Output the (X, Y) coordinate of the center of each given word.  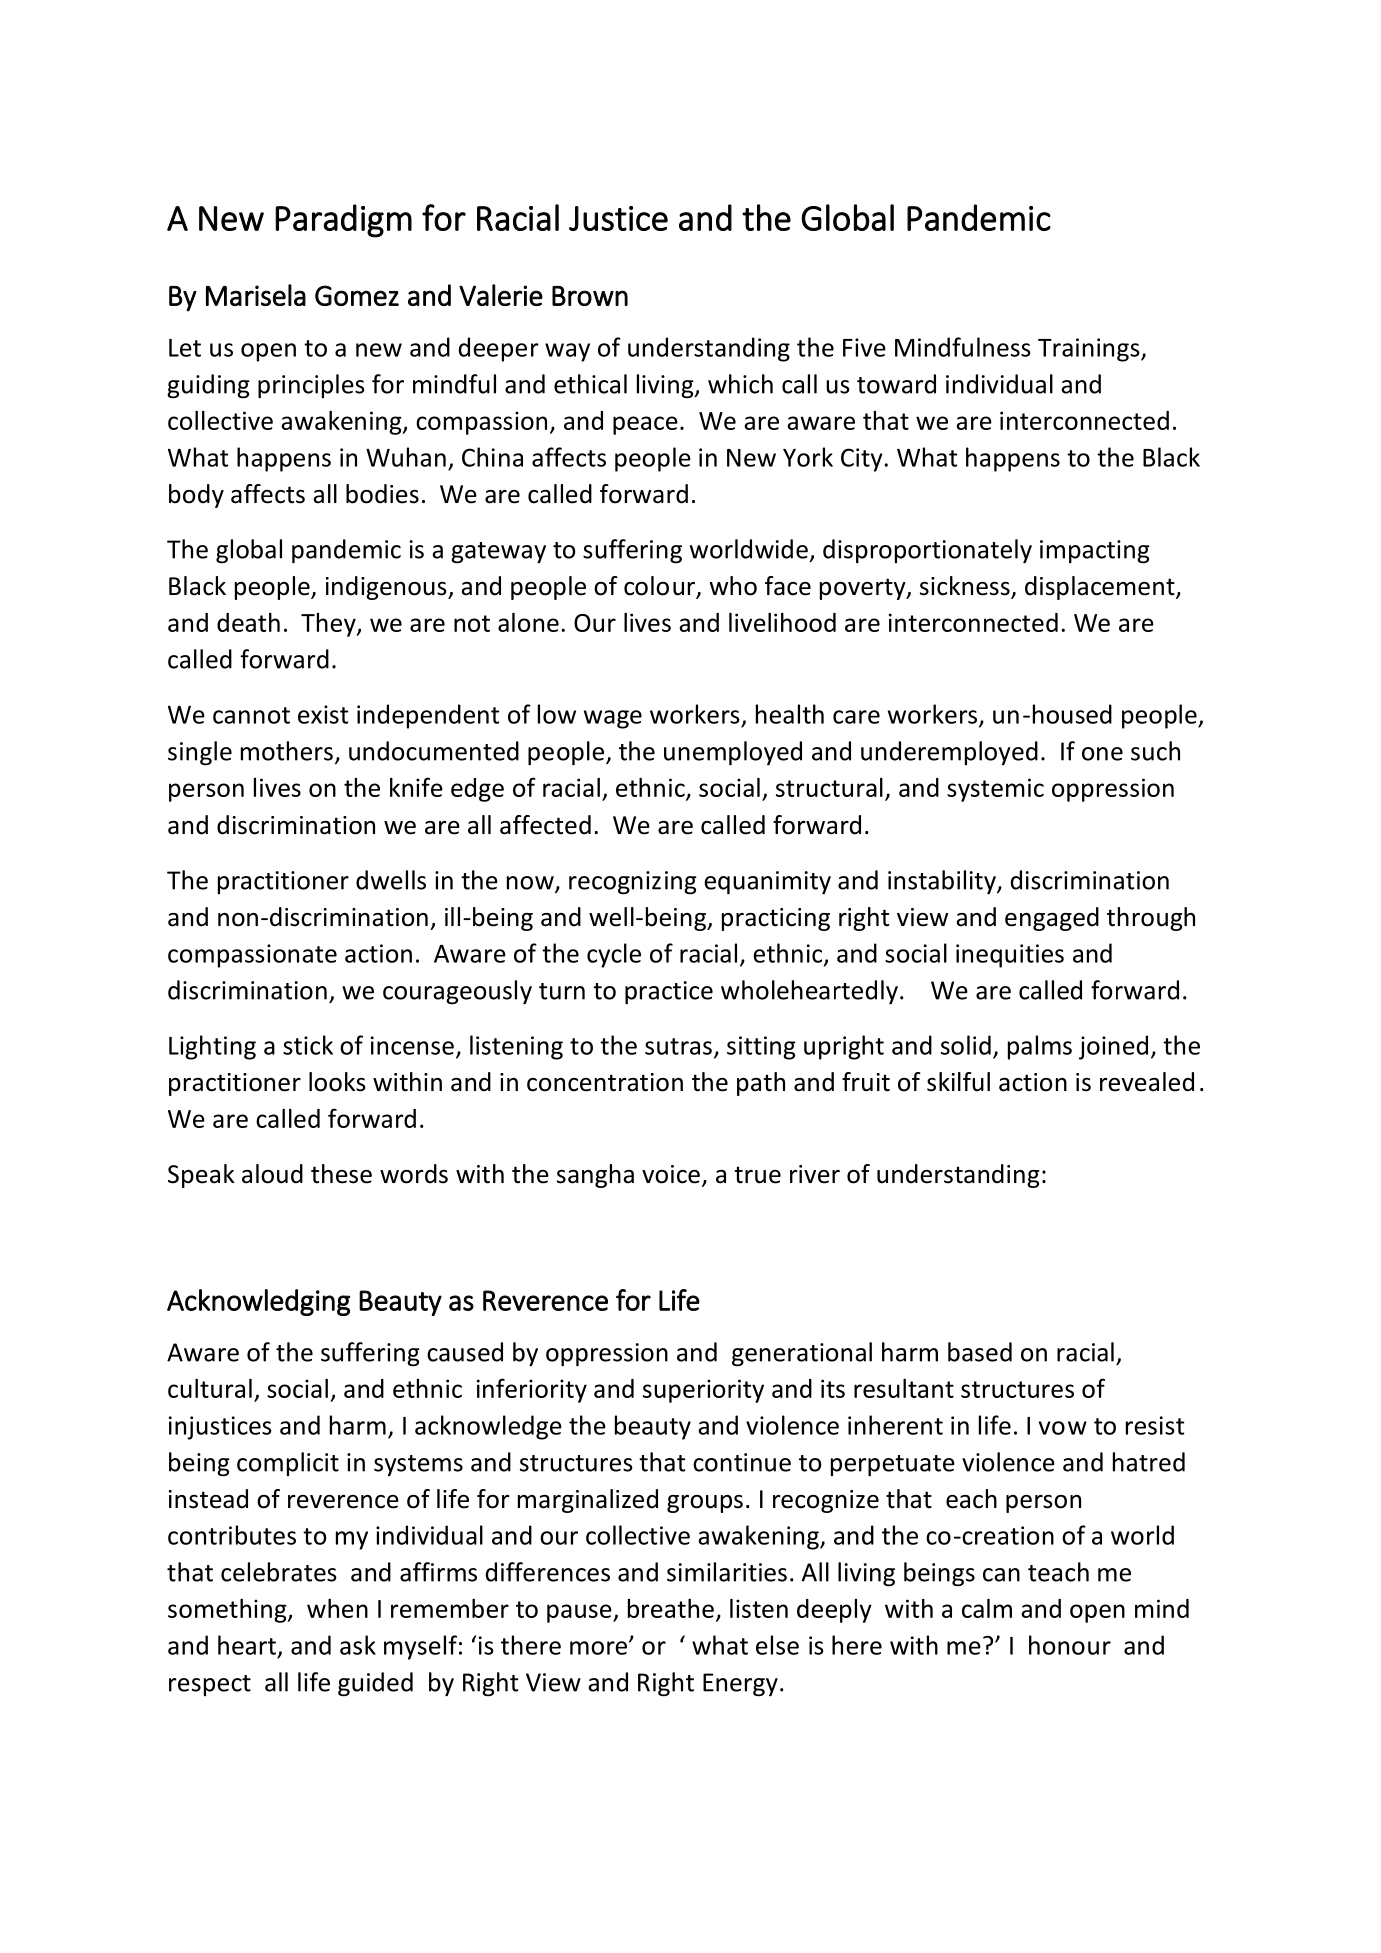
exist (323, 714)
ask (358, 1645)
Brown (590, 296)
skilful (958, 1082)
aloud (272, 1174)
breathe (671, 1608)
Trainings (1090, 350)
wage (613, 719)
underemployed (949, 753)
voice (671, 1174)
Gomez (357, 295)
